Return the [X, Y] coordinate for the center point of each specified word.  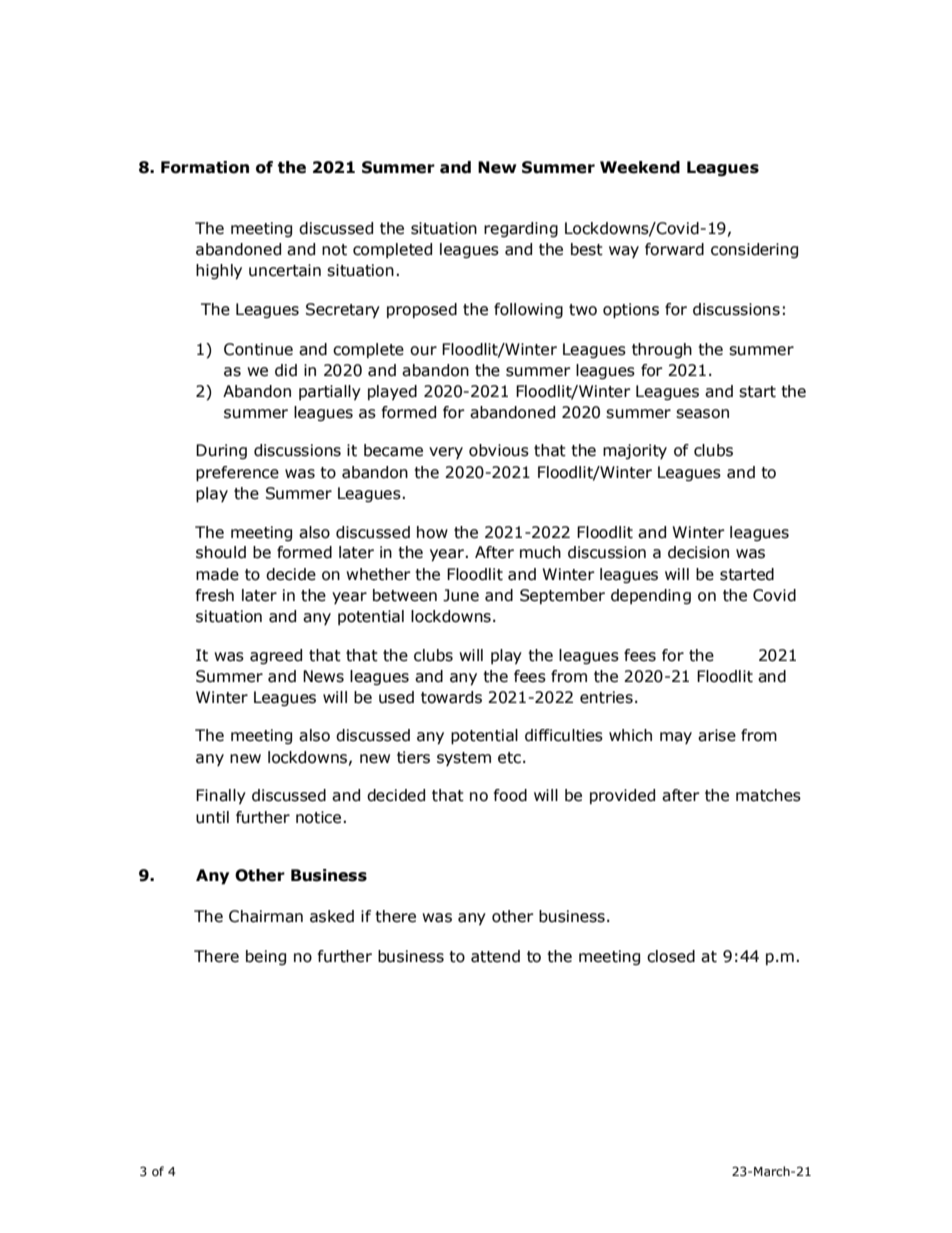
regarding [521, 229]
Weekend [640, 167]
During [221, 451]
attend [495, 956]
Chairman [266, 916]
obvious [499, 450]
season [702, 414]
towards [451, 697]
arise [717, 735]
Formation [205, 167]
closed [671, 956]
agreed [276, 656]
